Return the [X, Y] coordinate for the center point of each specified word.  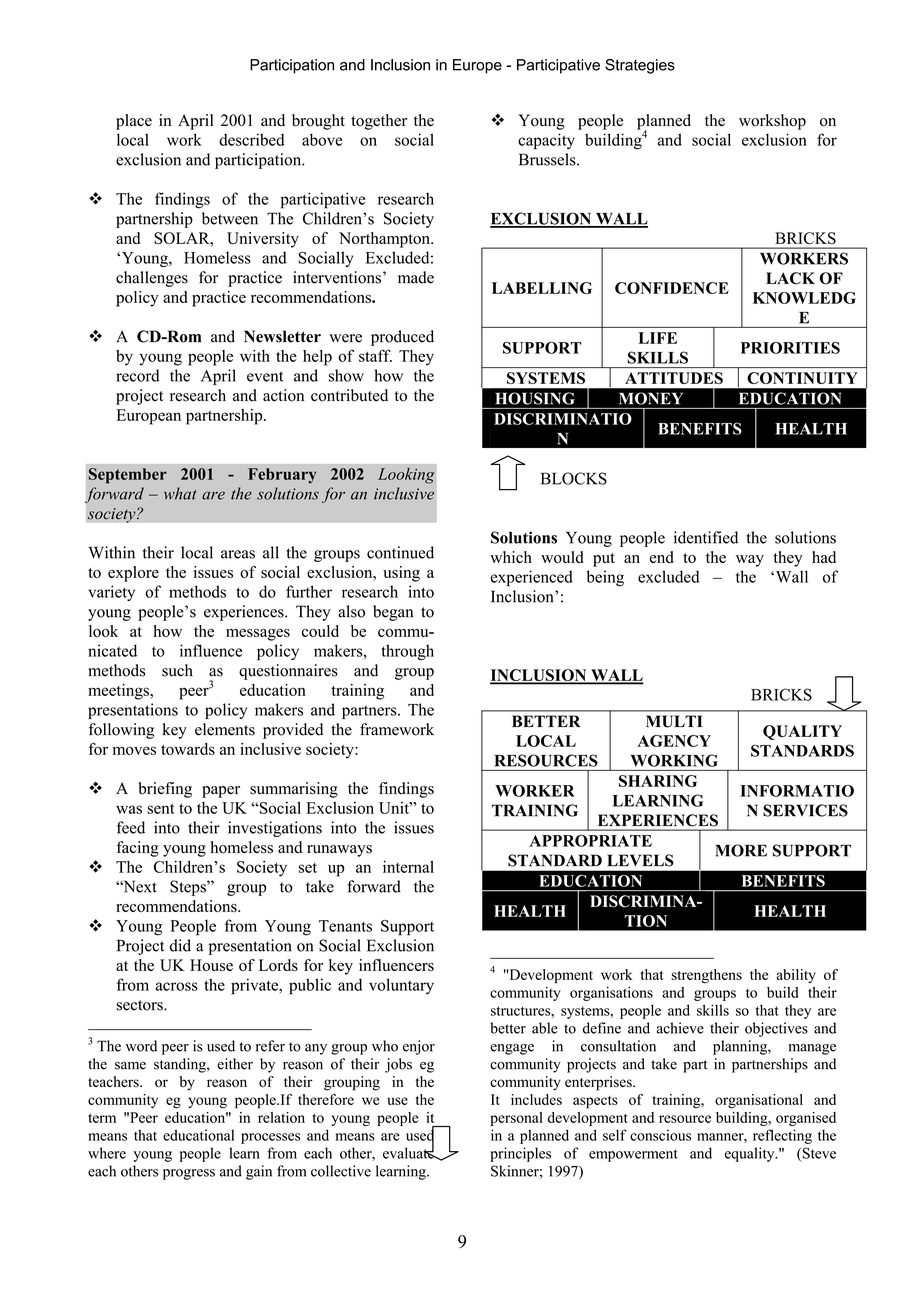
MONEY [651, 399]
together [379, 122]
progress [189, 1174]
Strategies [640, 66]
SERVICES [805, 810]
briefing [165, 790]
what [180, 493]
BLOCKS [574, 478]
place [134, 122]
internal [408, 867]
